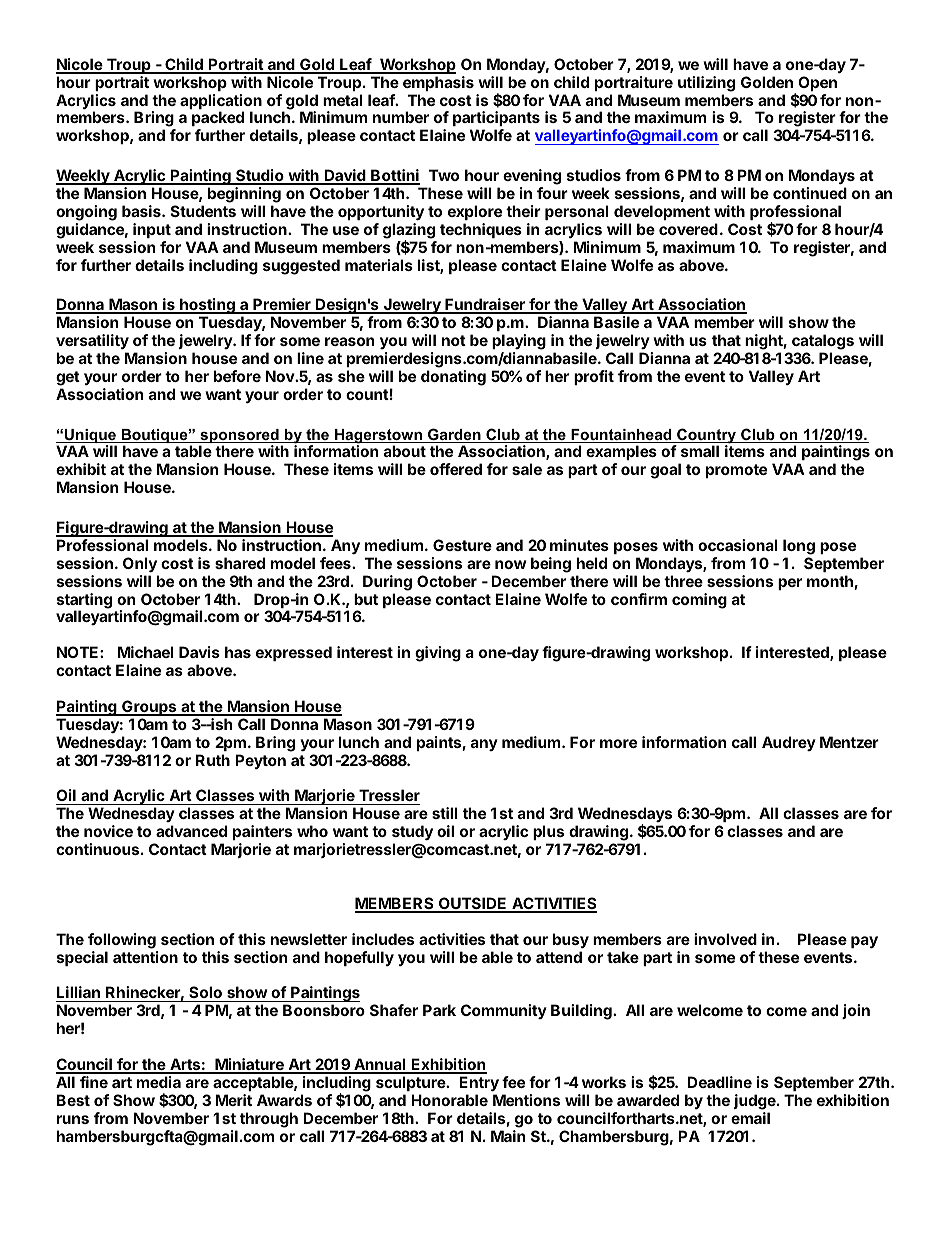 Image resolution: width=952 pixels, height=1233 pixels. Describe the element at coordinates (237, 376) in the screenshot. I see `before` at that location.
